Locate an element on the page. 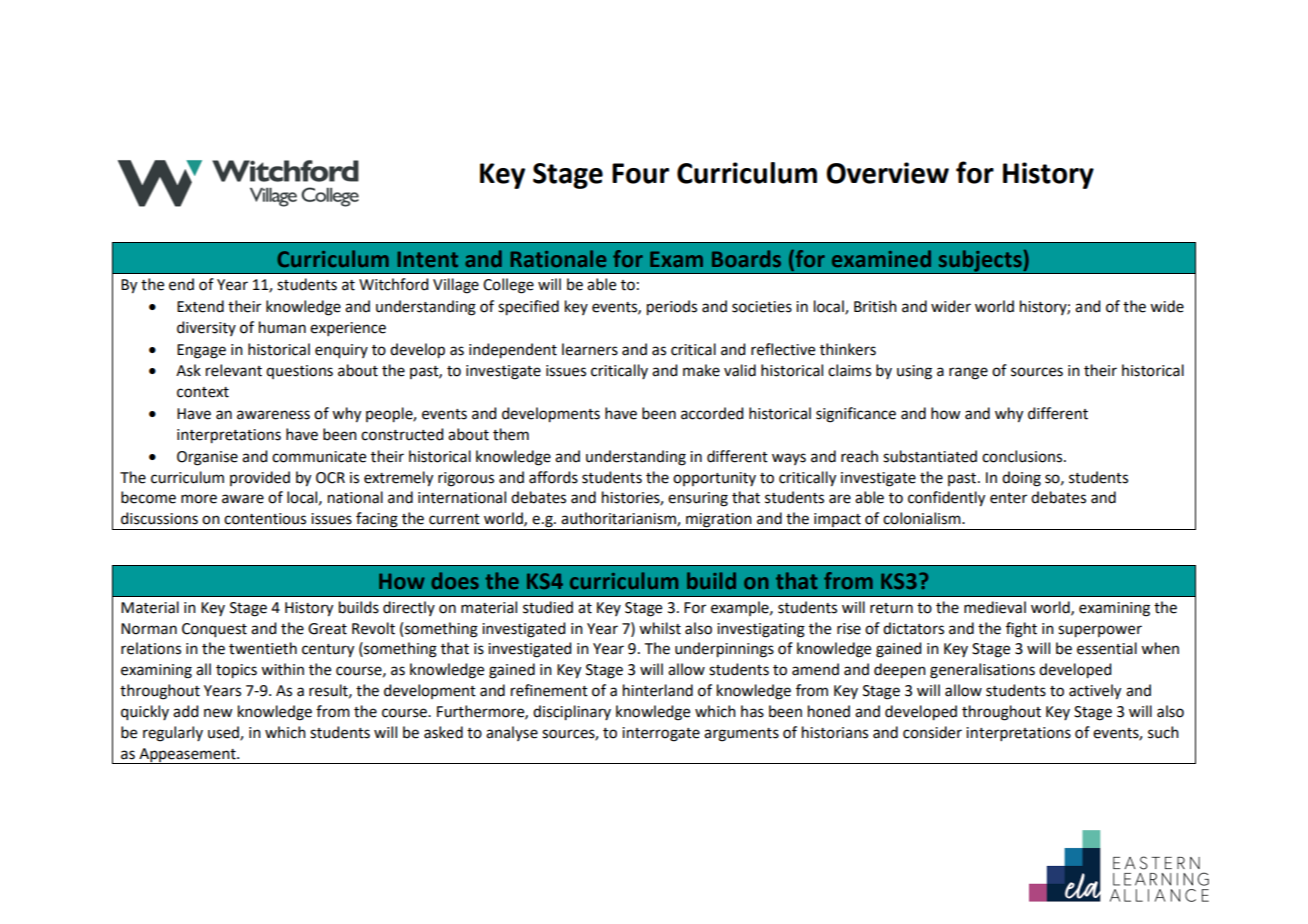 This document has height=924, width=1308. Intent is located at coordinates (427, 259).
